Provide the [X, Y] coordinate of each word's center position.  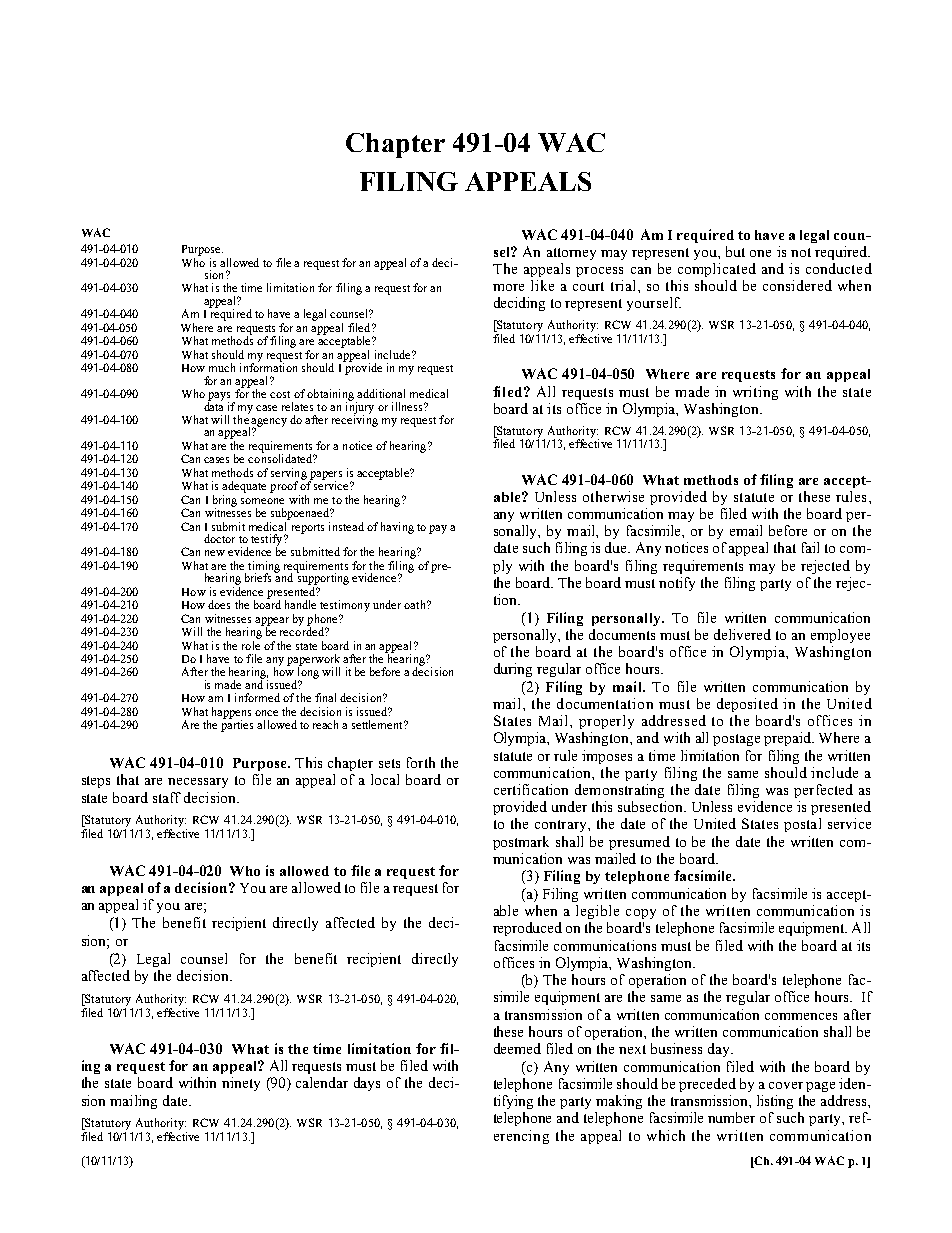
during [513, 670]
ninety [241, 1084]
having [397, 528]
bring [225, 502]
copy [641, 914]
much [222, 367]
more [508, 287]
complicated [717, 270]
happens [231, 714]
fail [810, 547]
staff [167, 797]
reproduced [527, 929]
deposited [747, 705]
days [367, 1084]
